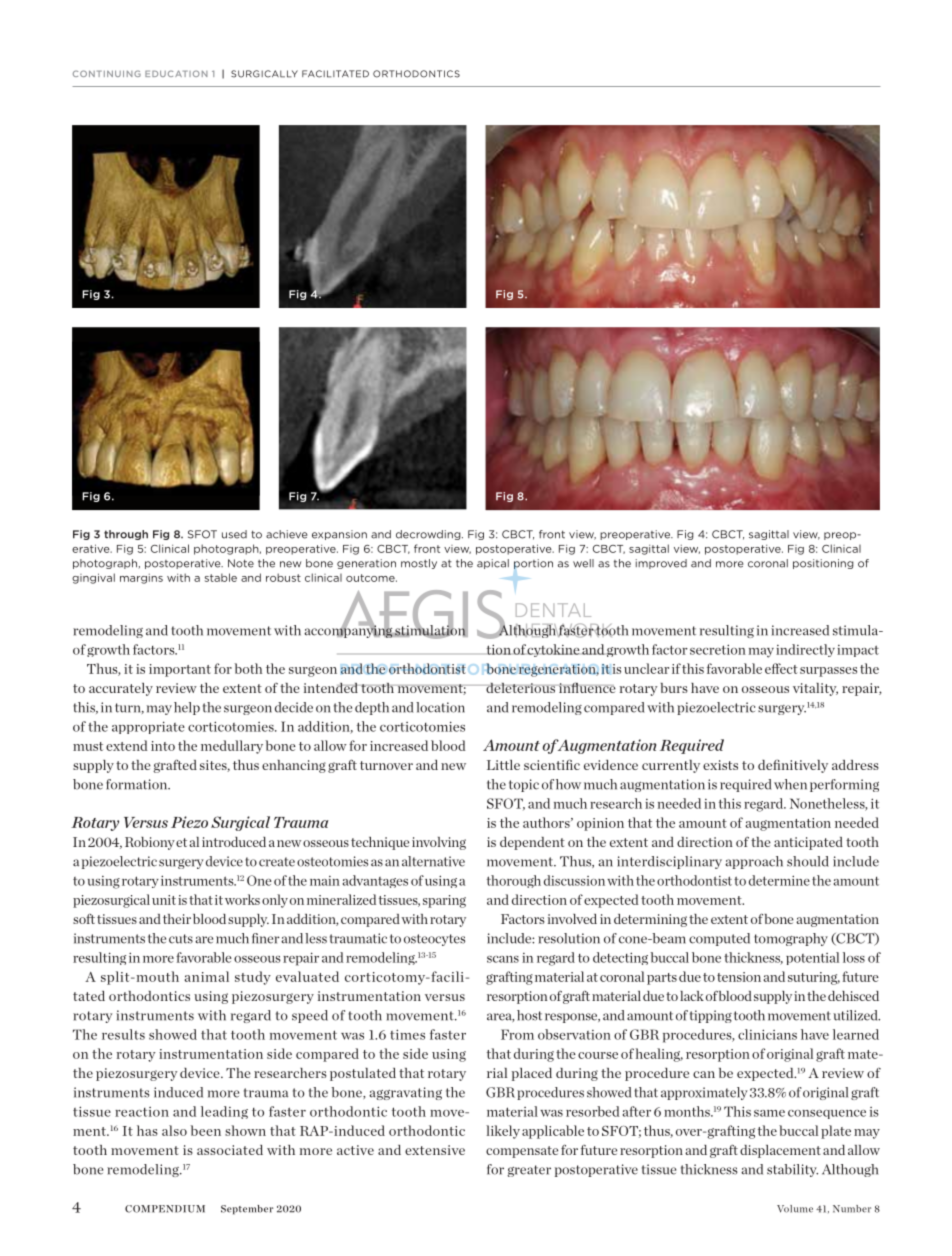  I want to click on sparing, so click(444, 901).
